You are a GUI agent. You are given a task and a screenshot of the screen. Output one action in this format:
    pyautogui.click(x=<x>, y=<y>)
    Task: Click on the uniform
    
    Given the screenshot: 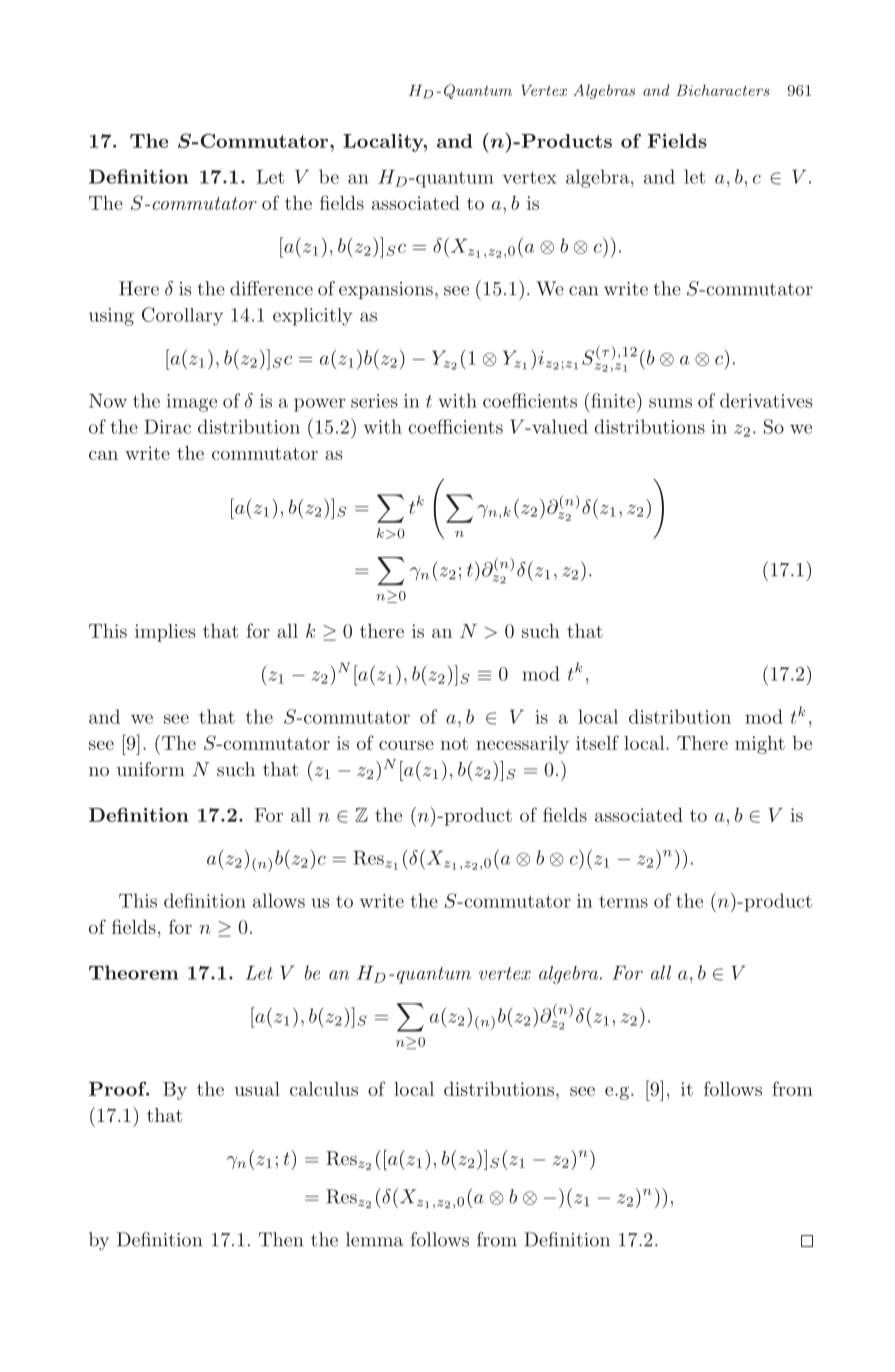 What is the action you would take?
    pyautogui.click(x=151, y=769)
